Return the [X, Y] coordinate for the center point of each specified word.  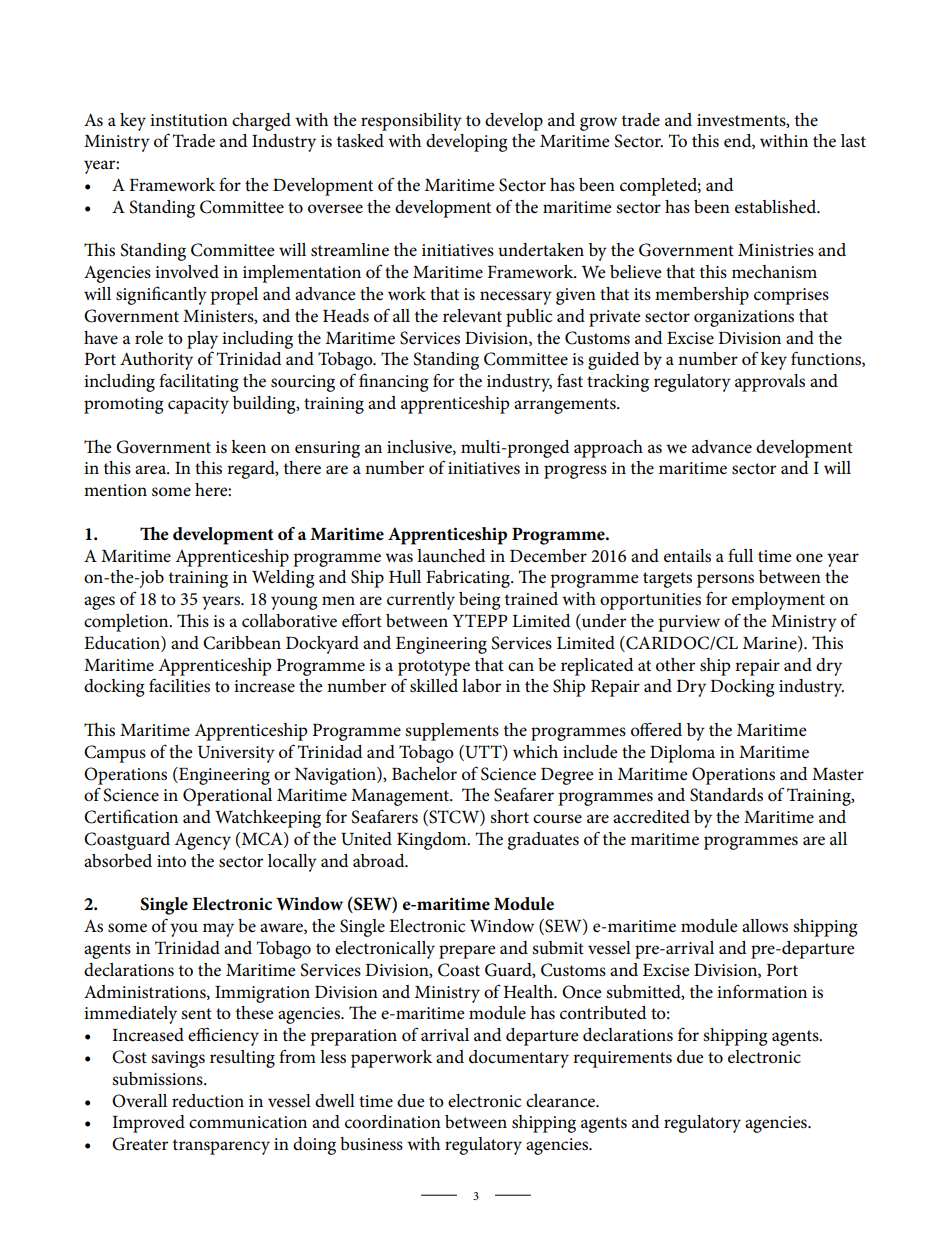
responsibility [411, 122]
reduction [208, 1101]
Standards [726, 795]
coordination [393, 1122]
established [777, 207]
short [509, 817]
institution [189, 120]
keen [248, 447]
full [740, 555]
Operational [227, 797]
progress [575, 472]
